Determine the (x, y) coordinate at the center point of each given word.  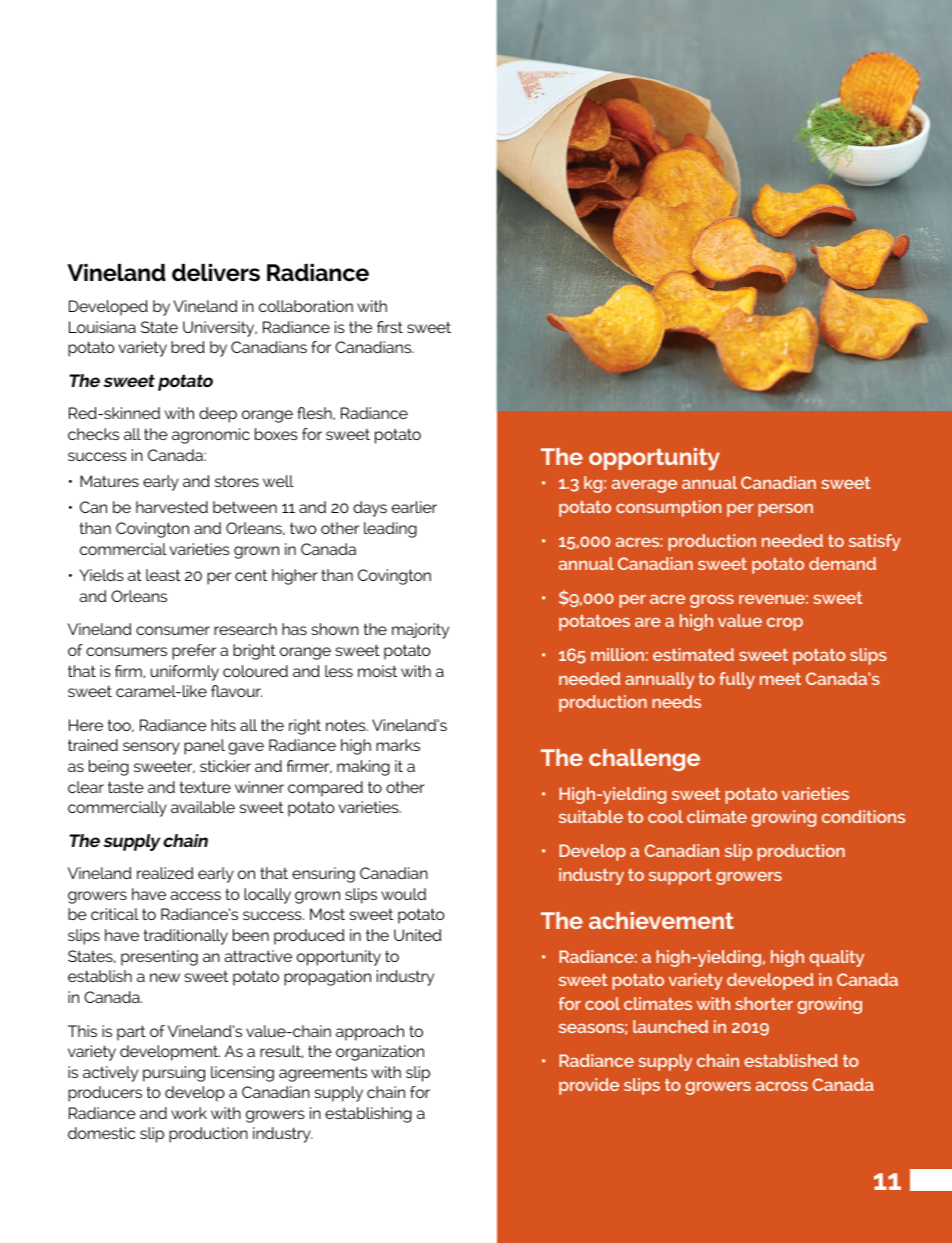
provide (589, 1086)
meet (780, 679)
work (189, 1113)
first (390, 327)
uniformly (185, 673)
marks (398, 745)
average (644, 486)
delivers (216, 273)
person (785, 510)
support (680, 877)
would (403, 894)
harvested (172, 507)
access (195, 895)
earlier (414, 507)
